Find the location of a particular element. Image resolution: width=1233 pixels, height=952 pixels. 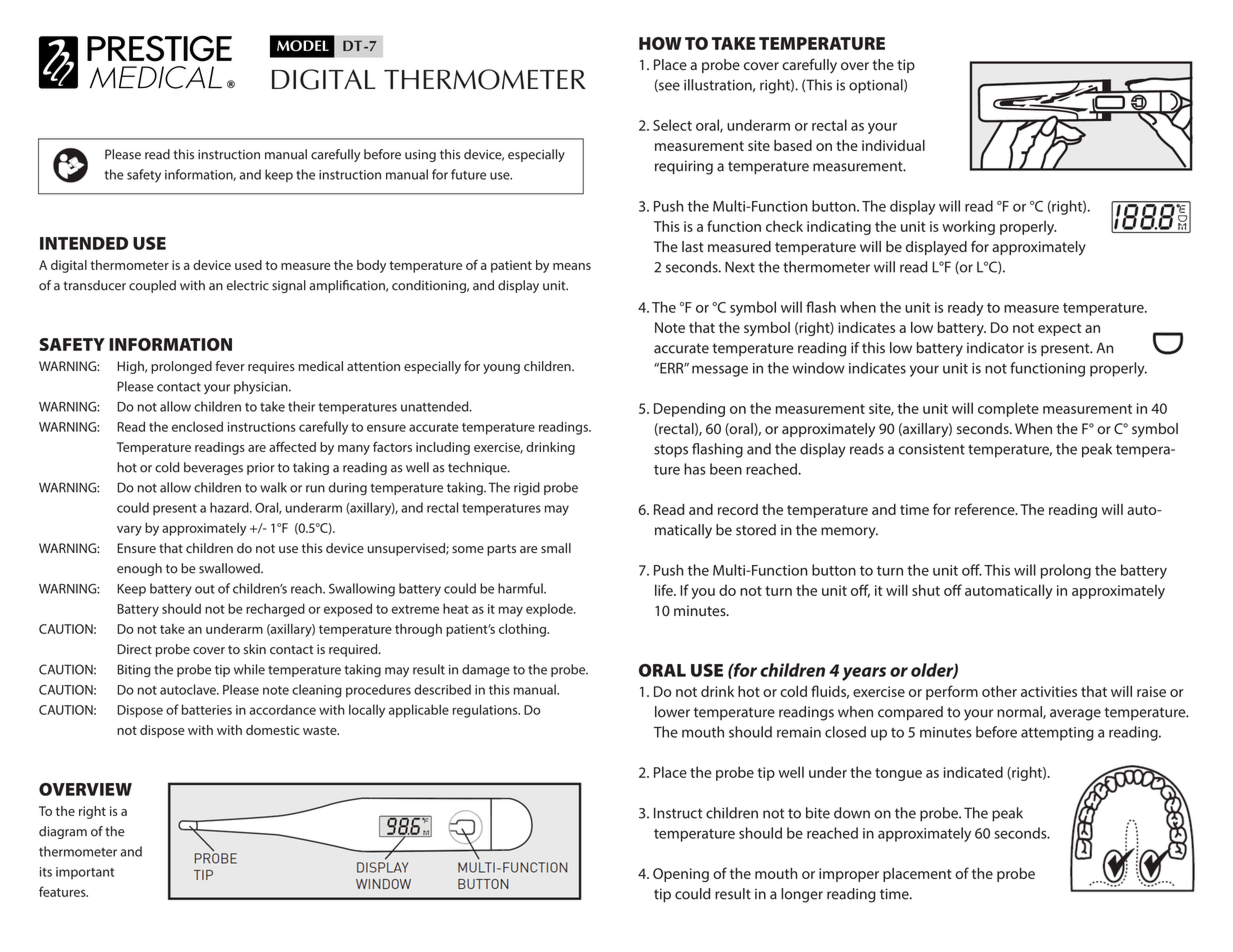

MODEL is located at coordinates (303, 46).
